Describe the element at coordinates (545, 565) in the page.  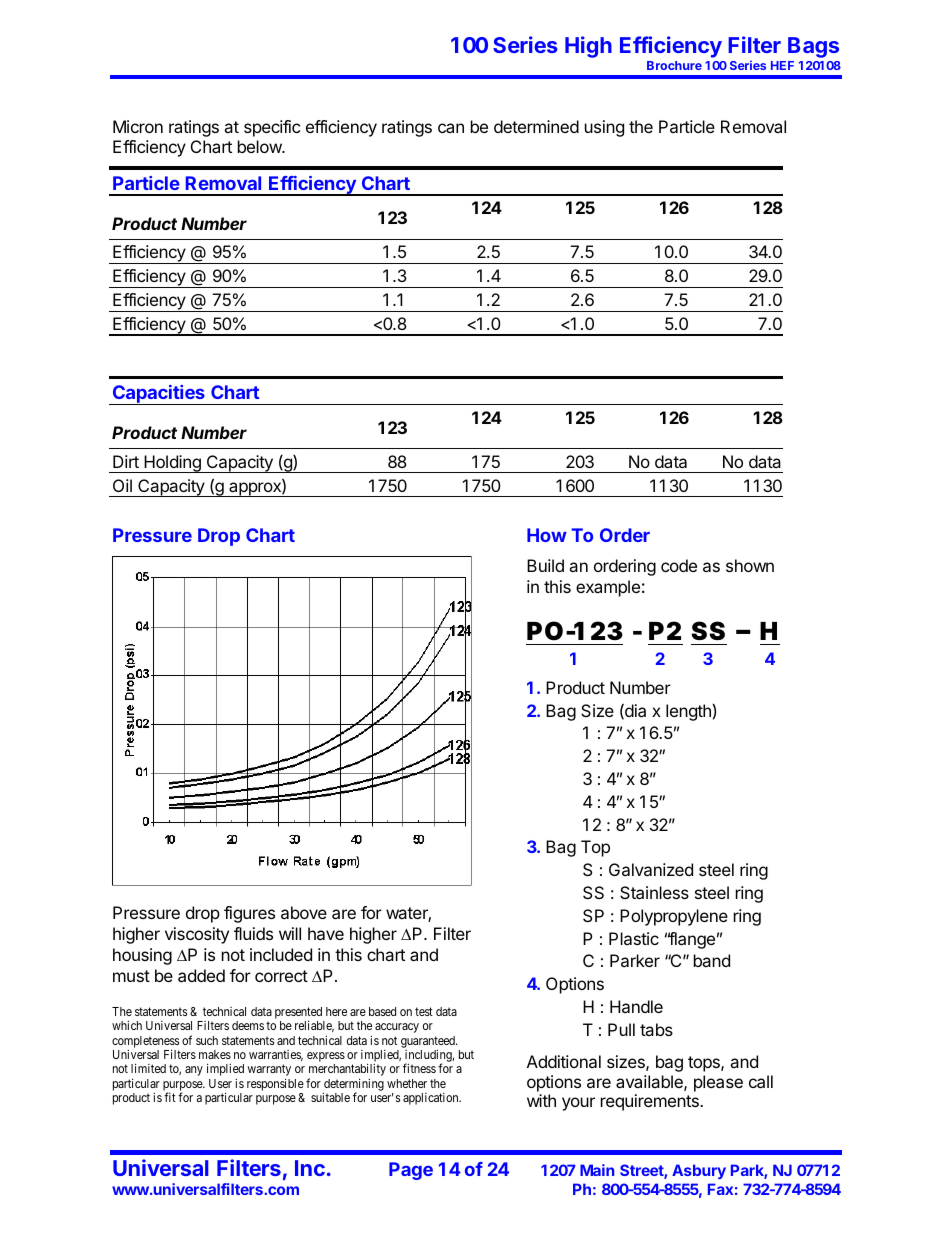
I see `Build` at that location.
